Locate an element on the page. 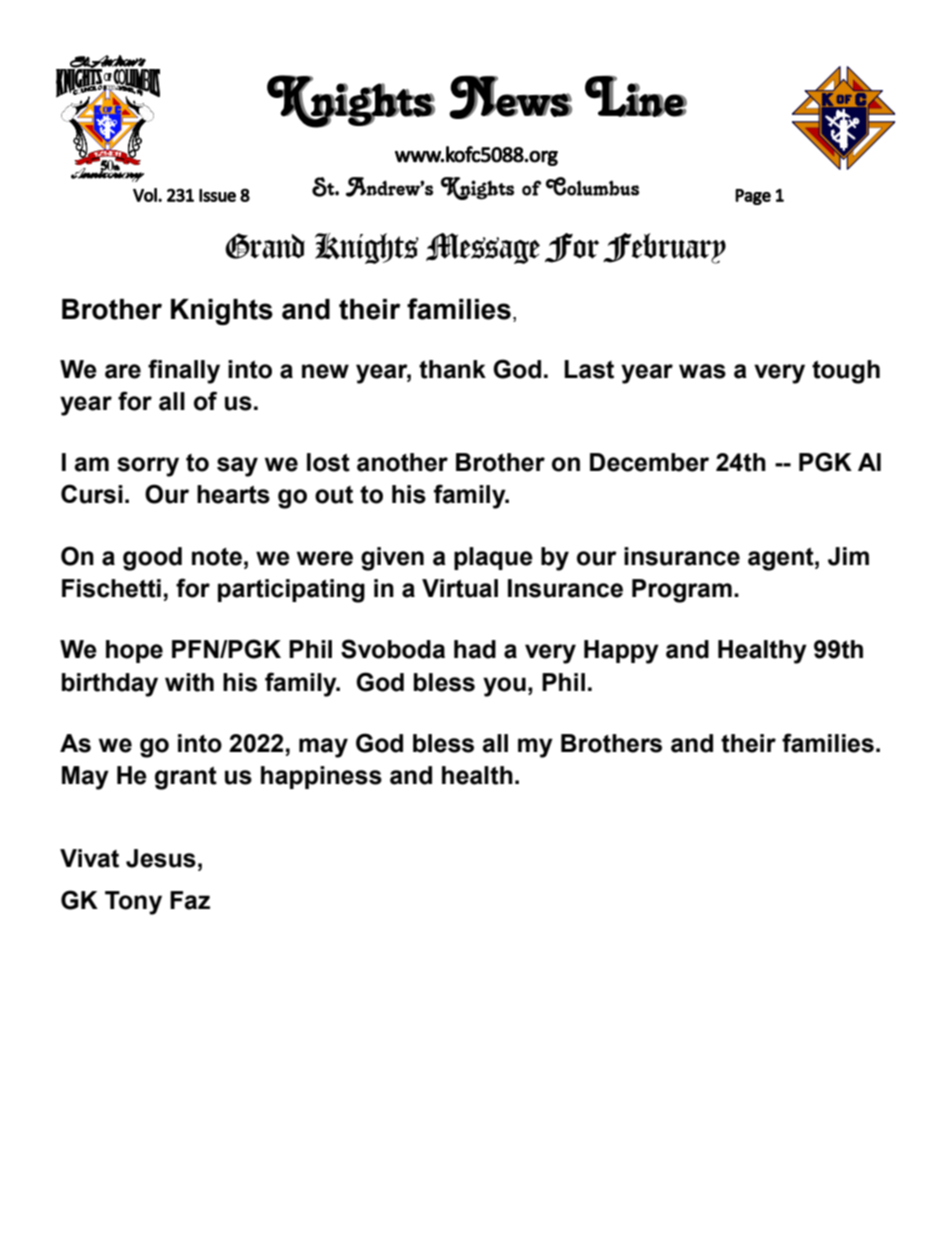 This image has width=952, height=1233. Message is located at coordinates (483, 248).
